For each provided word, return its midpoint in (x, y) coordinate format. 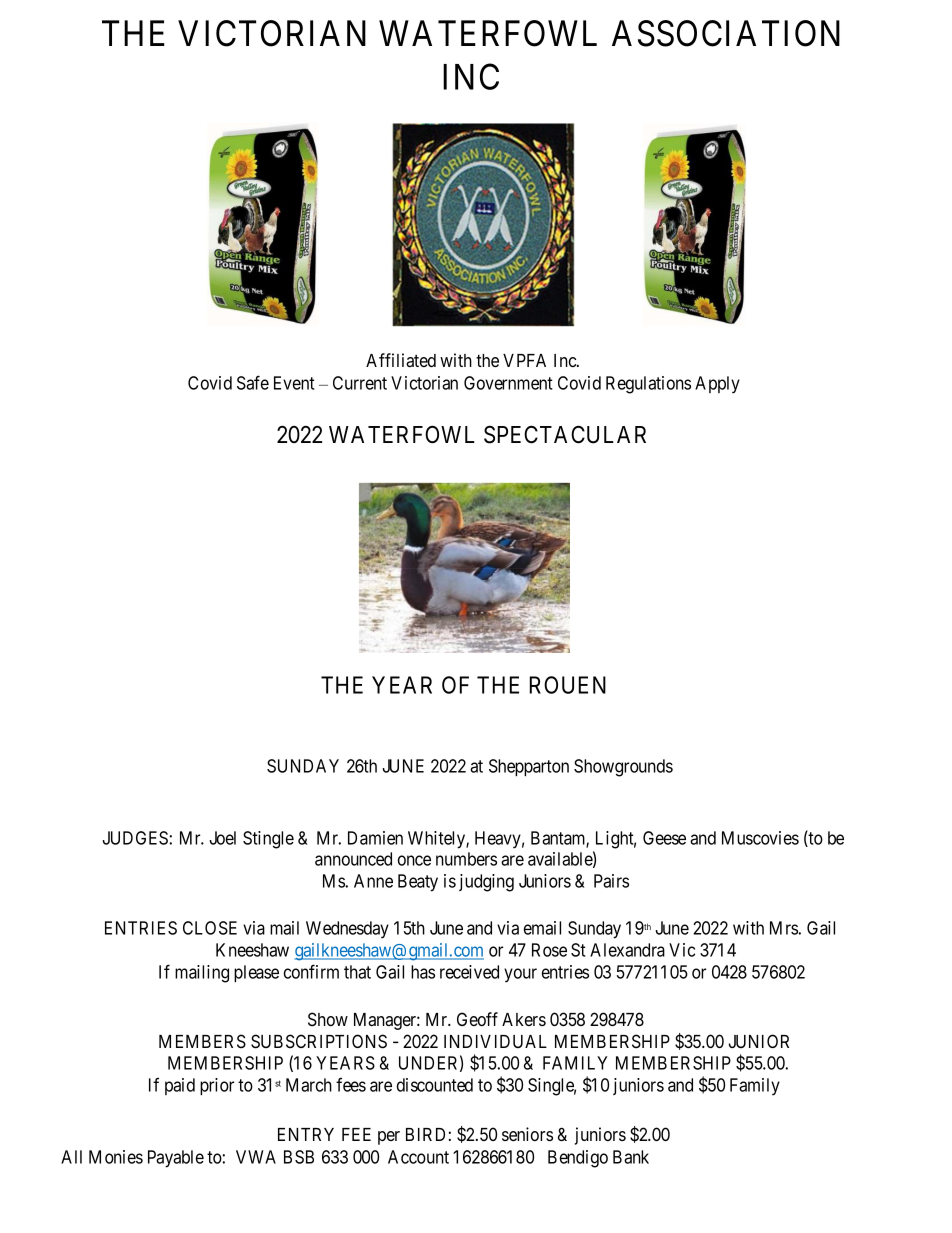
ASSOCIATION (726, 33)
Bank (631, 1157)
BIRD (425, 1134)
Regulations (648, 385)
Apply (717, 385)
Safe (253, 382)
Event (294, 383)
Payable (176, 1159)
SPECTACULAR (565, 434)
